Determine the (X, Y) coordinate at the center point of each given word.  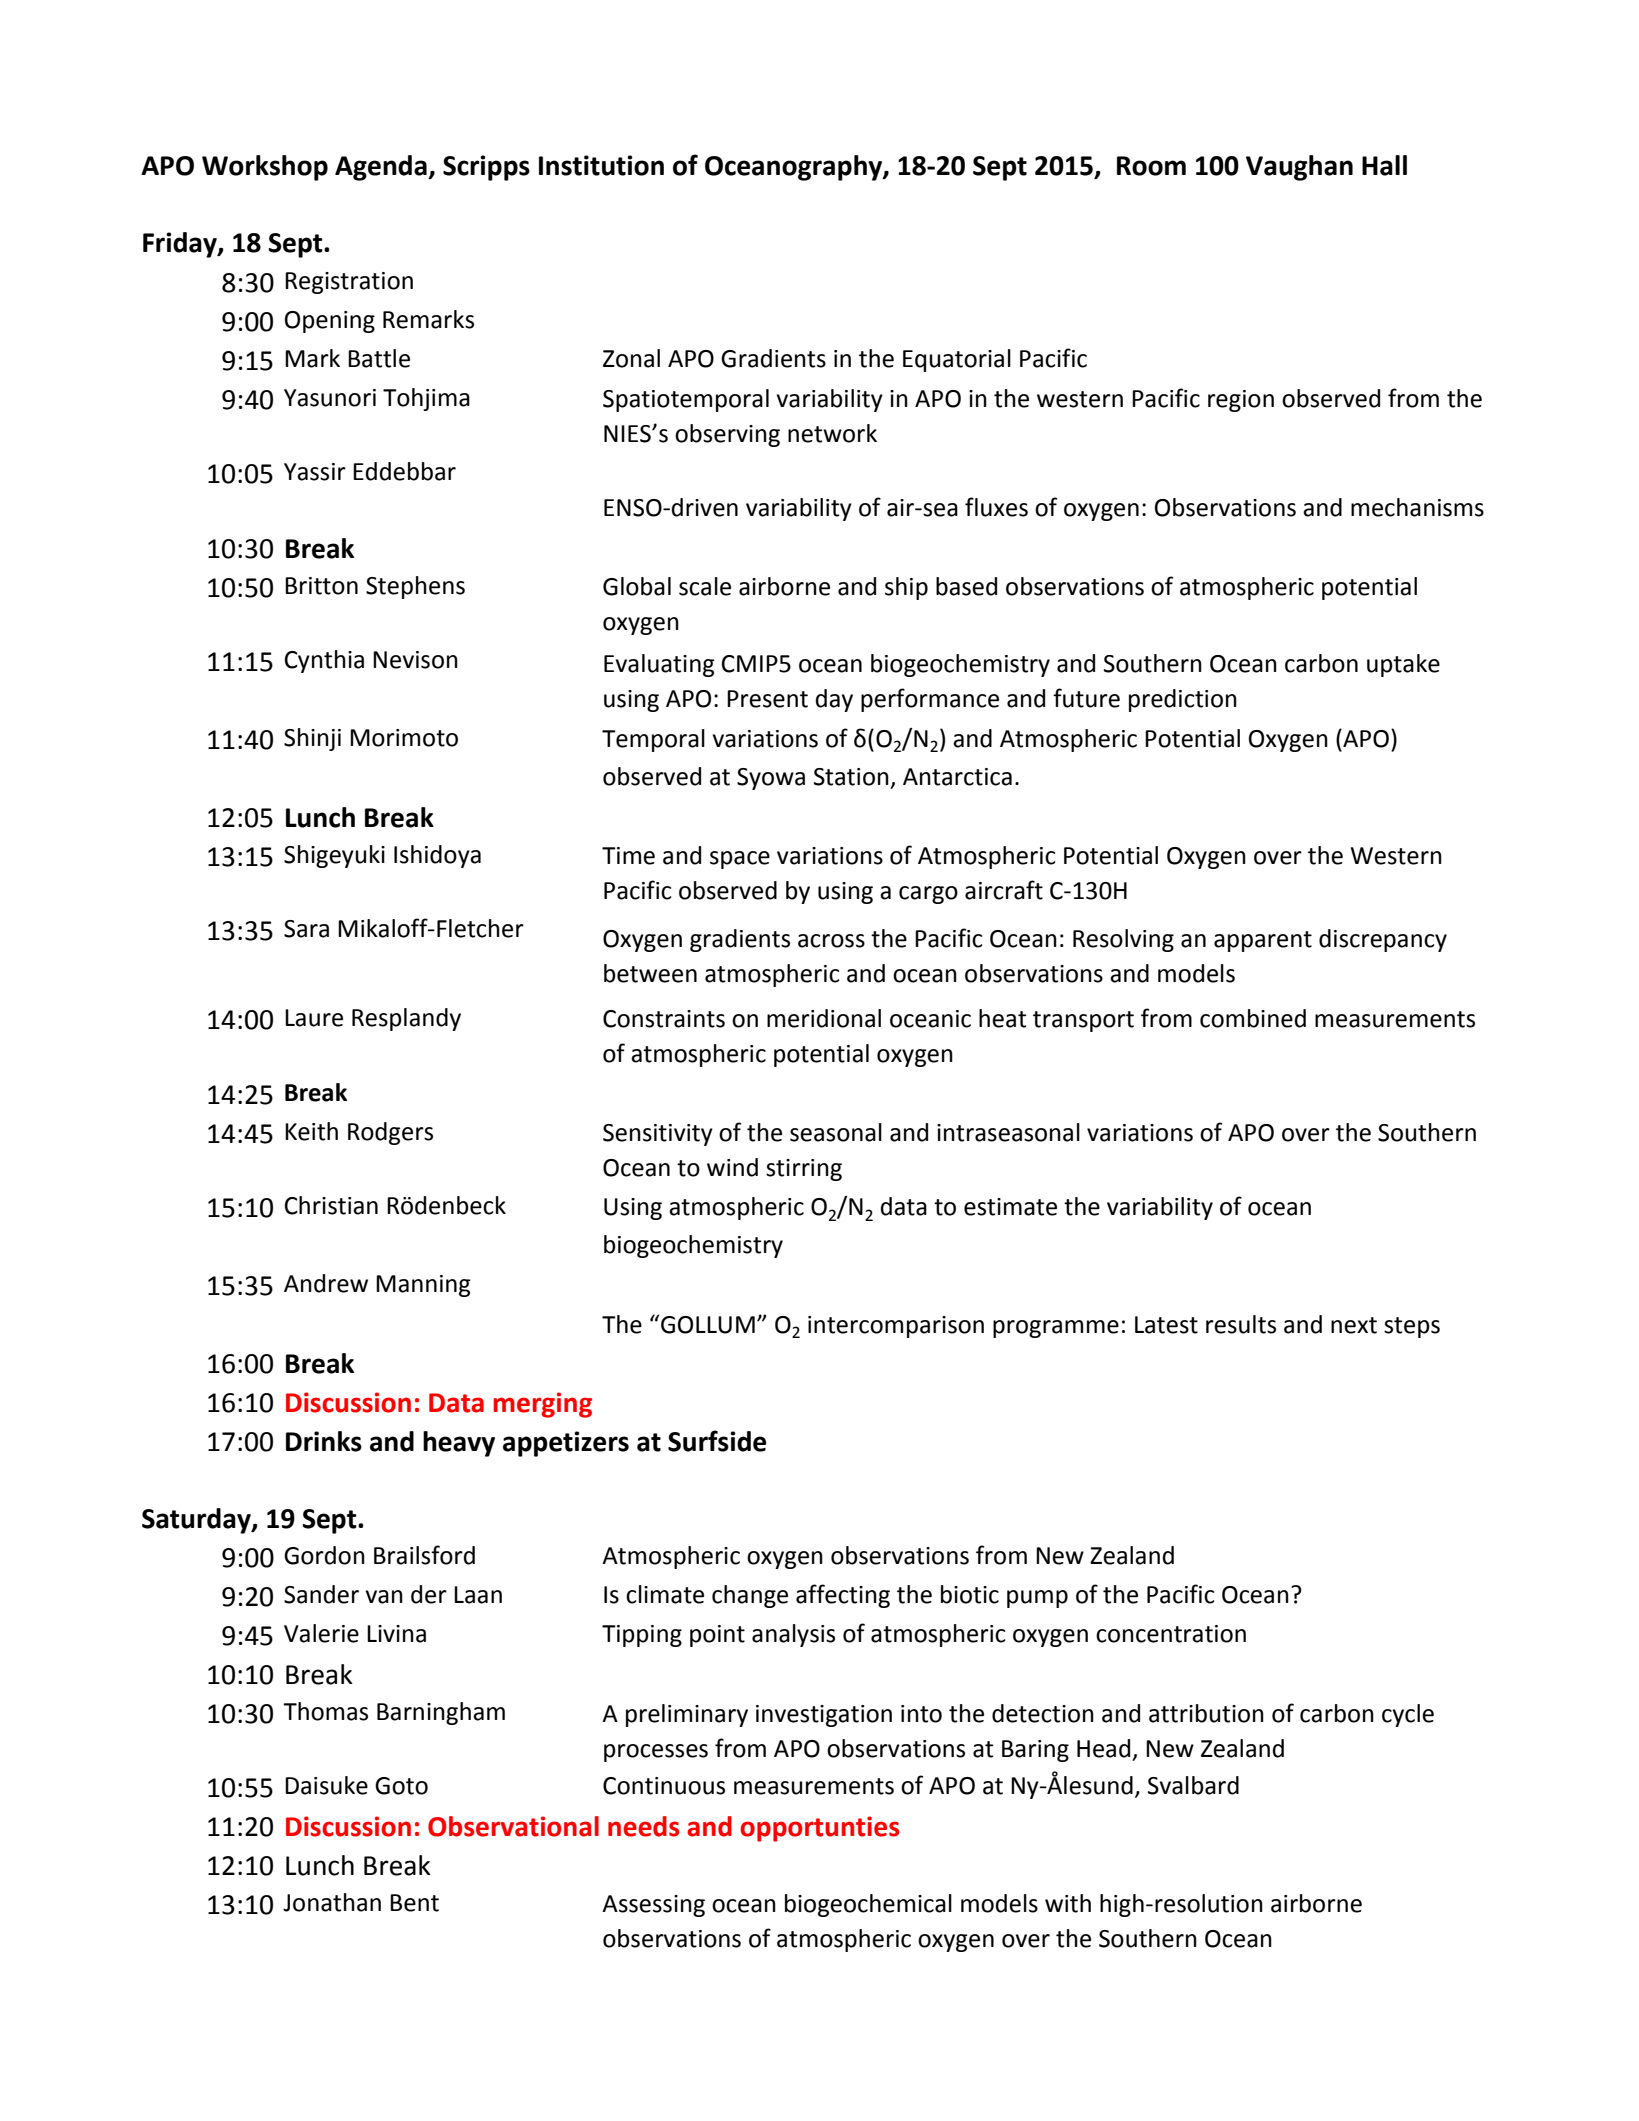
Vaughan (1299, 168)
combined (1253, 1018)
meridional (824, 1018)
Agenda (382, 168)
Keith (311, 1131)
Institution (601, 165)
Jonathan (332, 1902)
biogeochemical (868, 1905)
